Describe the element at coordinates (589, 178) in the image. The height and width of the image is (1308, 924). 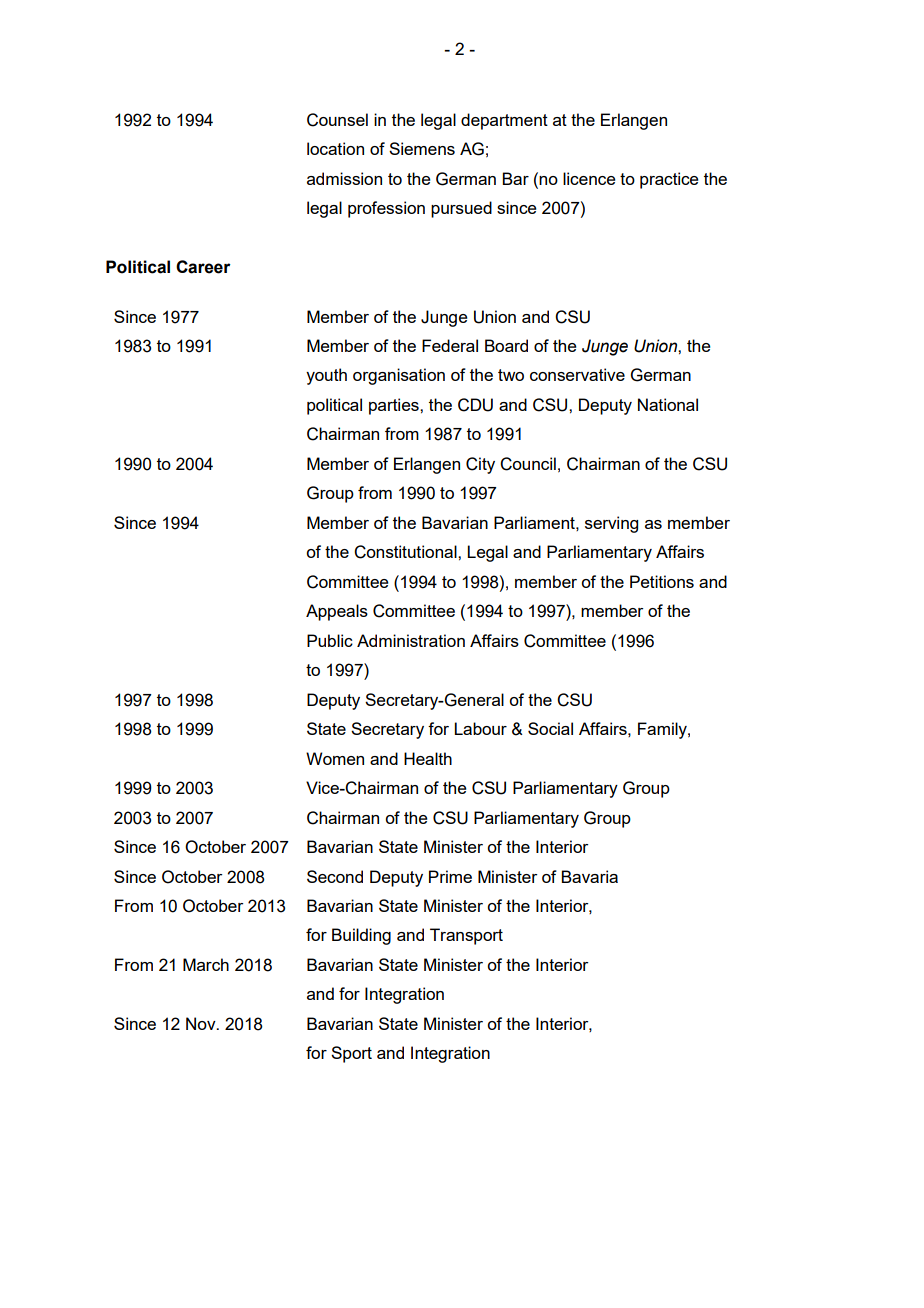
I see `licence` at that location.
